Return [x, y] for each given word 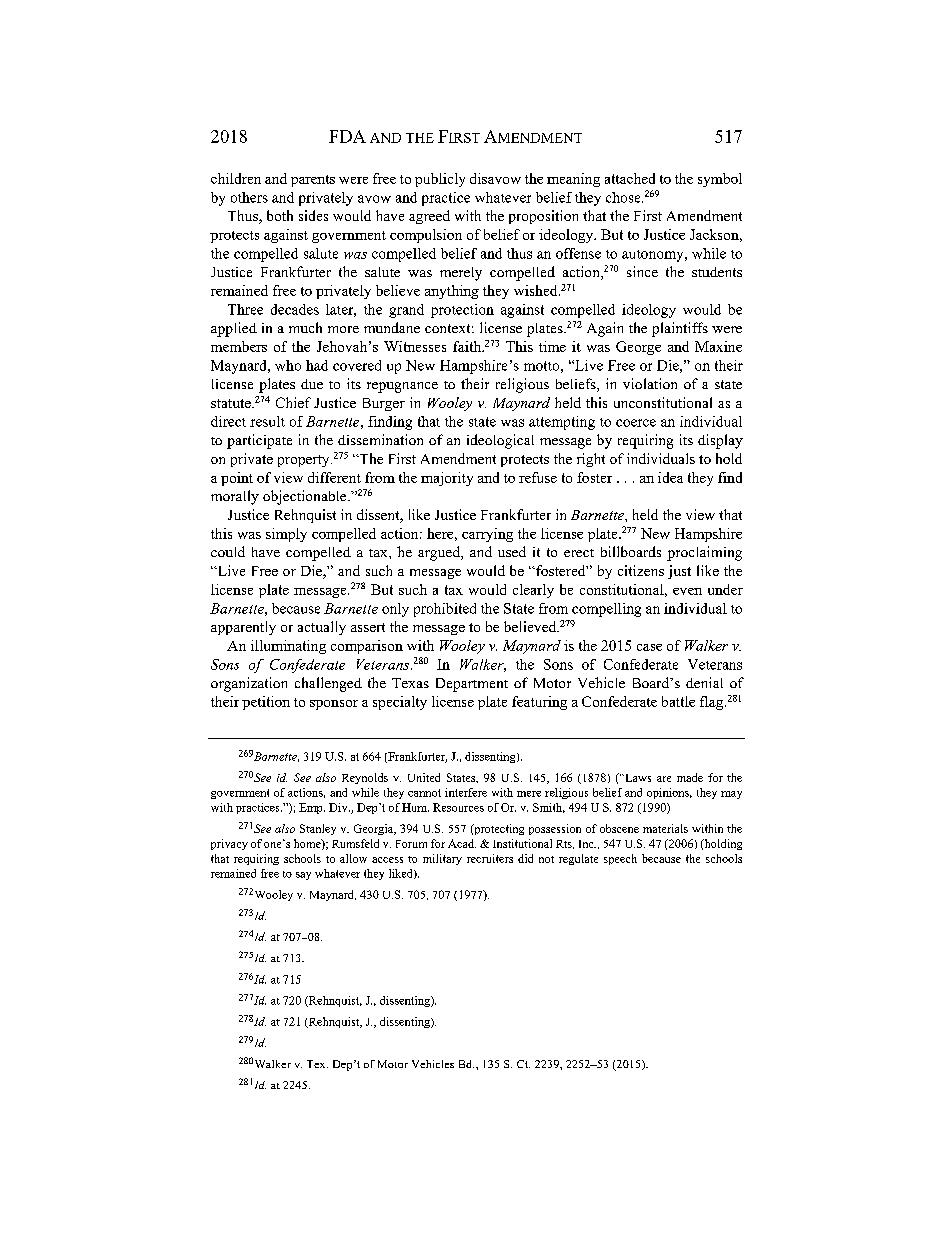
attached [630, 178]
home [308, 844]
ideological [500, 441]
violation [650, 383]
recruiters [490, 858]
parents [313, 181]
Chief [293, 402]
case [649, 647]
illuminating [288, 647]
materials [665, 828]
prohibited [445, 610]
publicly [440, 180]
